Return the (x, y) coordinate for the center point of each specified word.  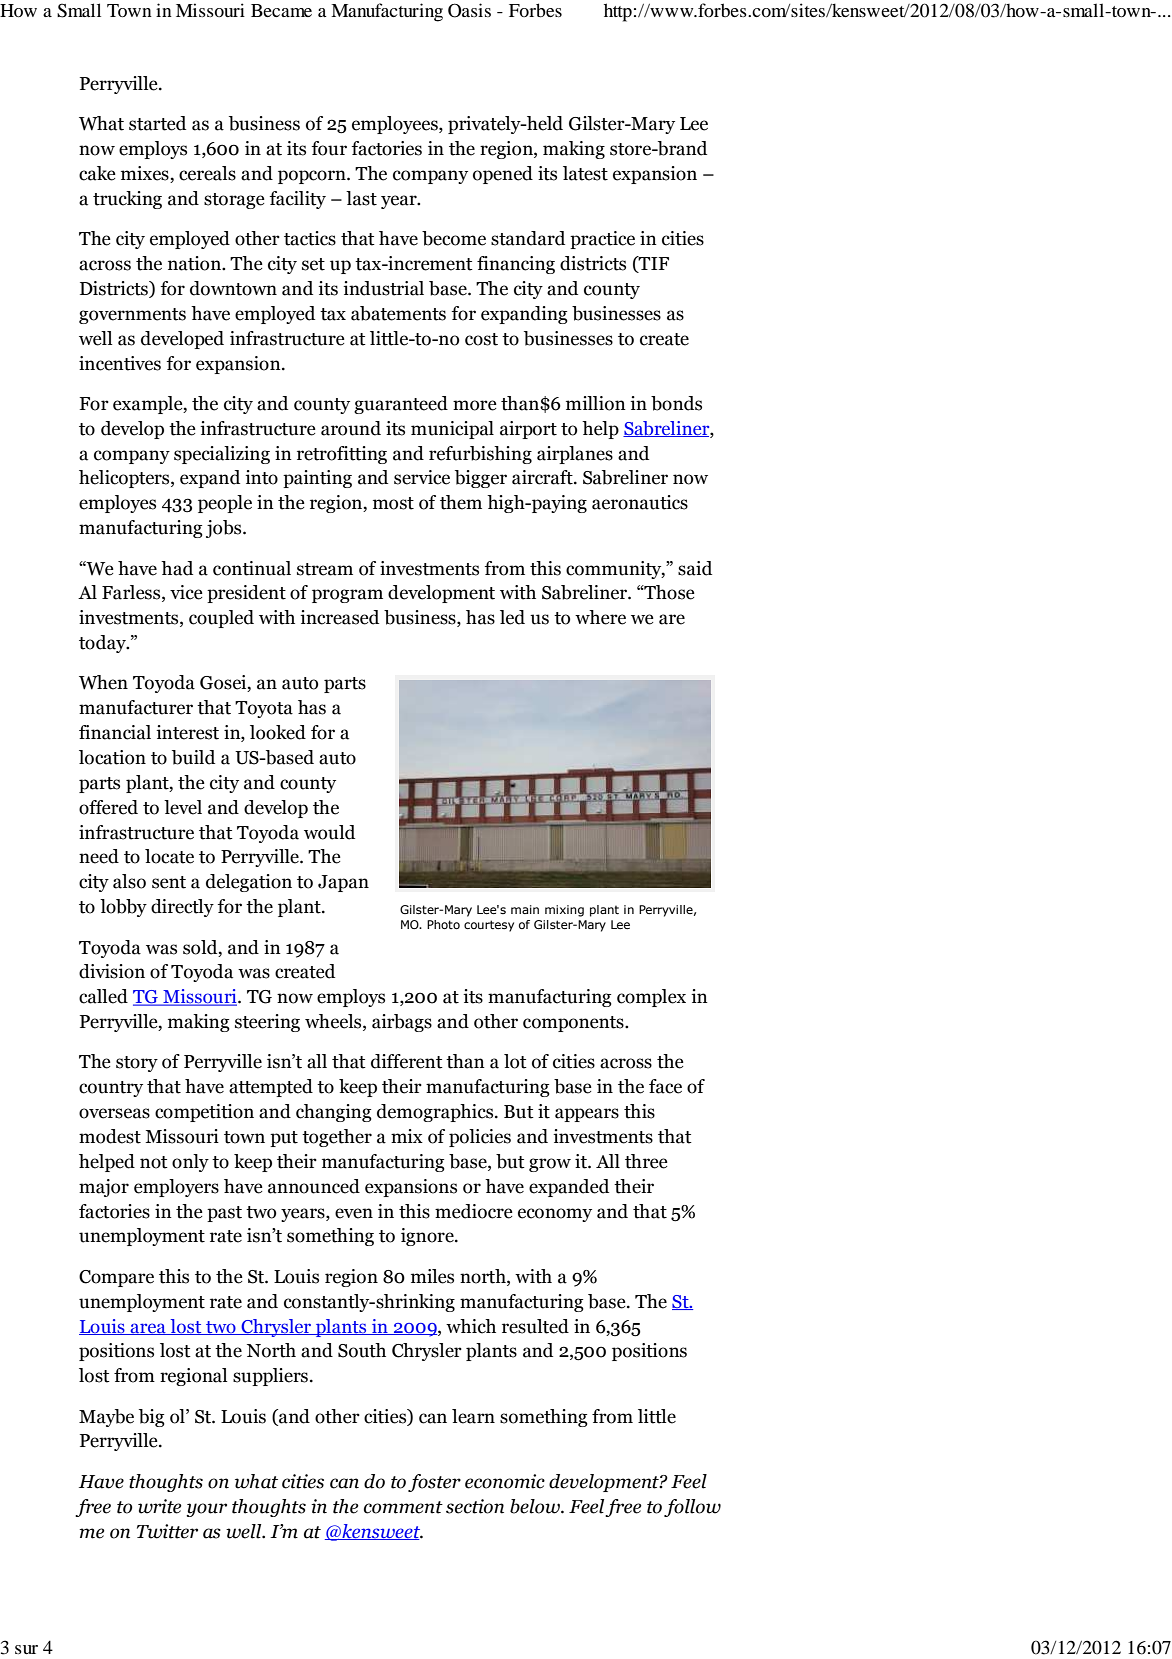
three (646, 1161)
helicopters (125, 479)
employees (396, 125)
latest (585, 173)
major (104, 1188)
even (354, 1213)
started (157, 123)
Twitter (167, 1531)
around (351, 428)
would (329, 832)
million (596, 403)
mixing (564, 911)
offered (108, 807)
